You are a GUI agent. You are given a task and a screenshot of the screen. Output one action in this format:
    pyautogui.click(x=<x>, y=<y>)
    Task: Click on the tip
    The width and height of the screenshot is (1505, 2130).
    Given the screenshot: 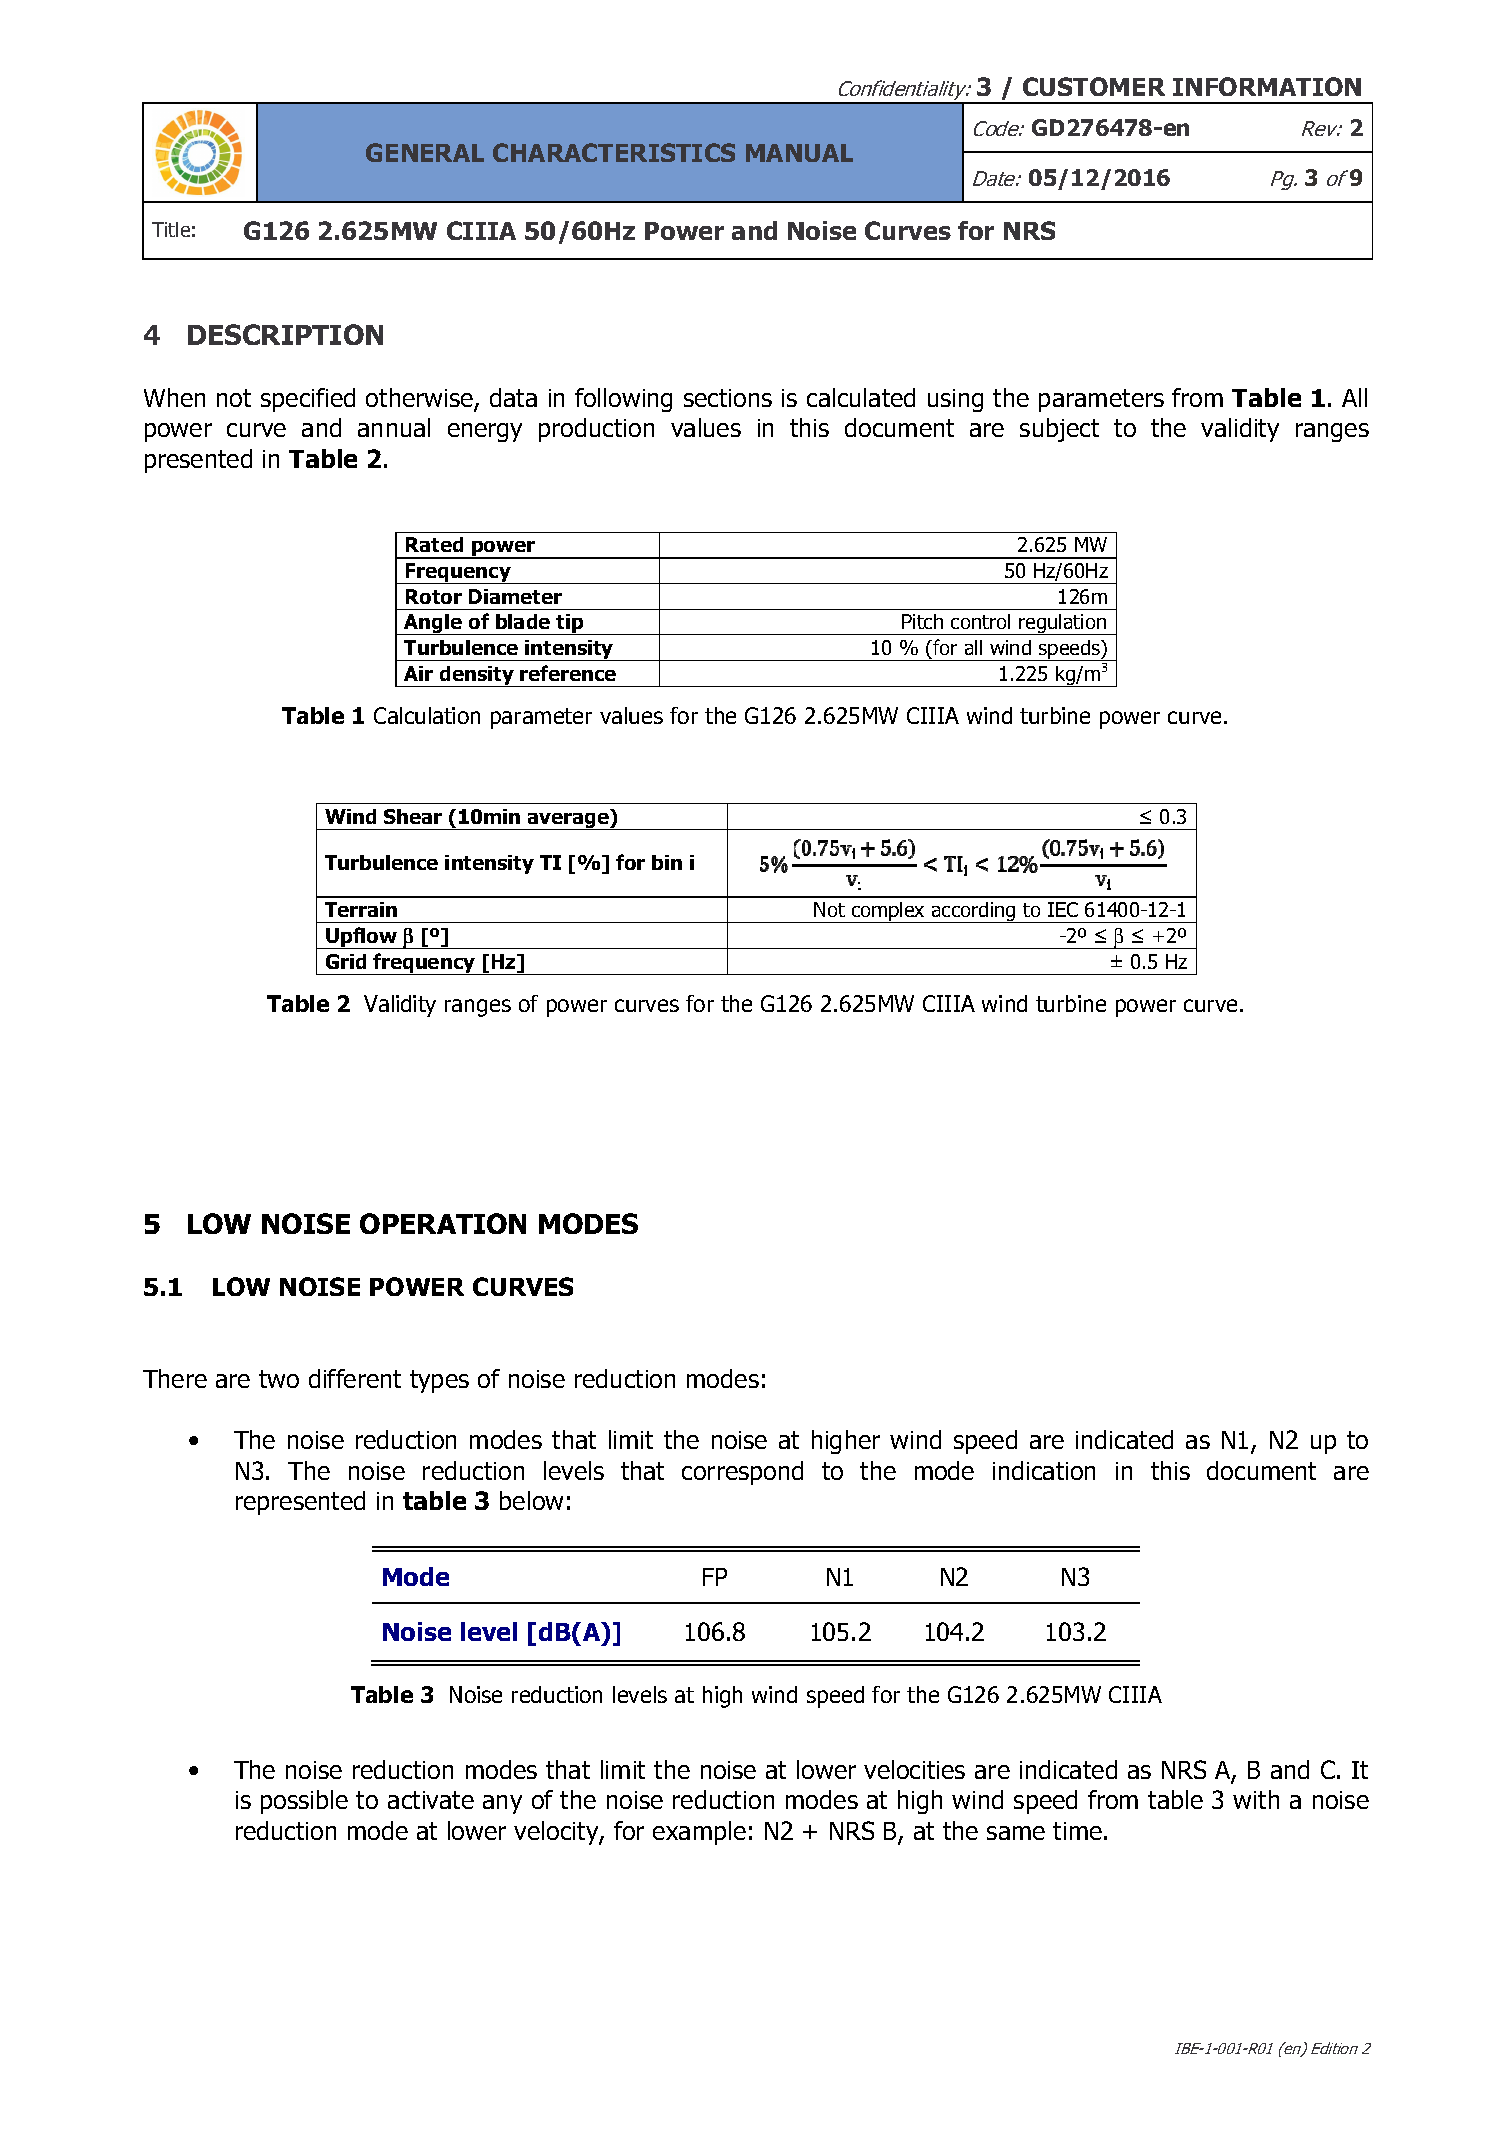 What is the action you would take?
    pyautogui.click(x=570, y=624)
